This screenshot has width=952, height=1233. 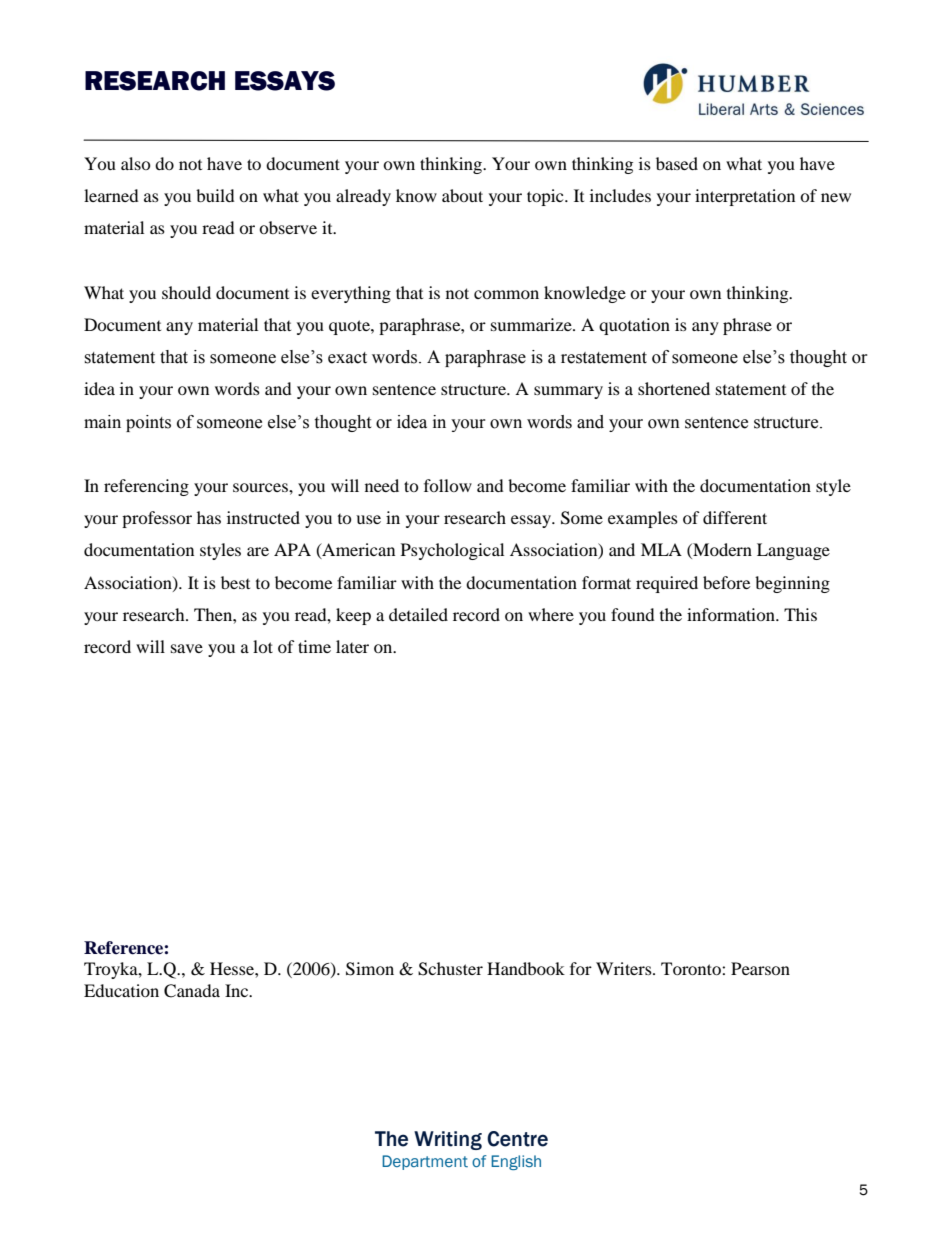 What do you see at coordinates (448, 1140) in the screenshot?
I see `Writing` at bounding box center [448, 1140].
